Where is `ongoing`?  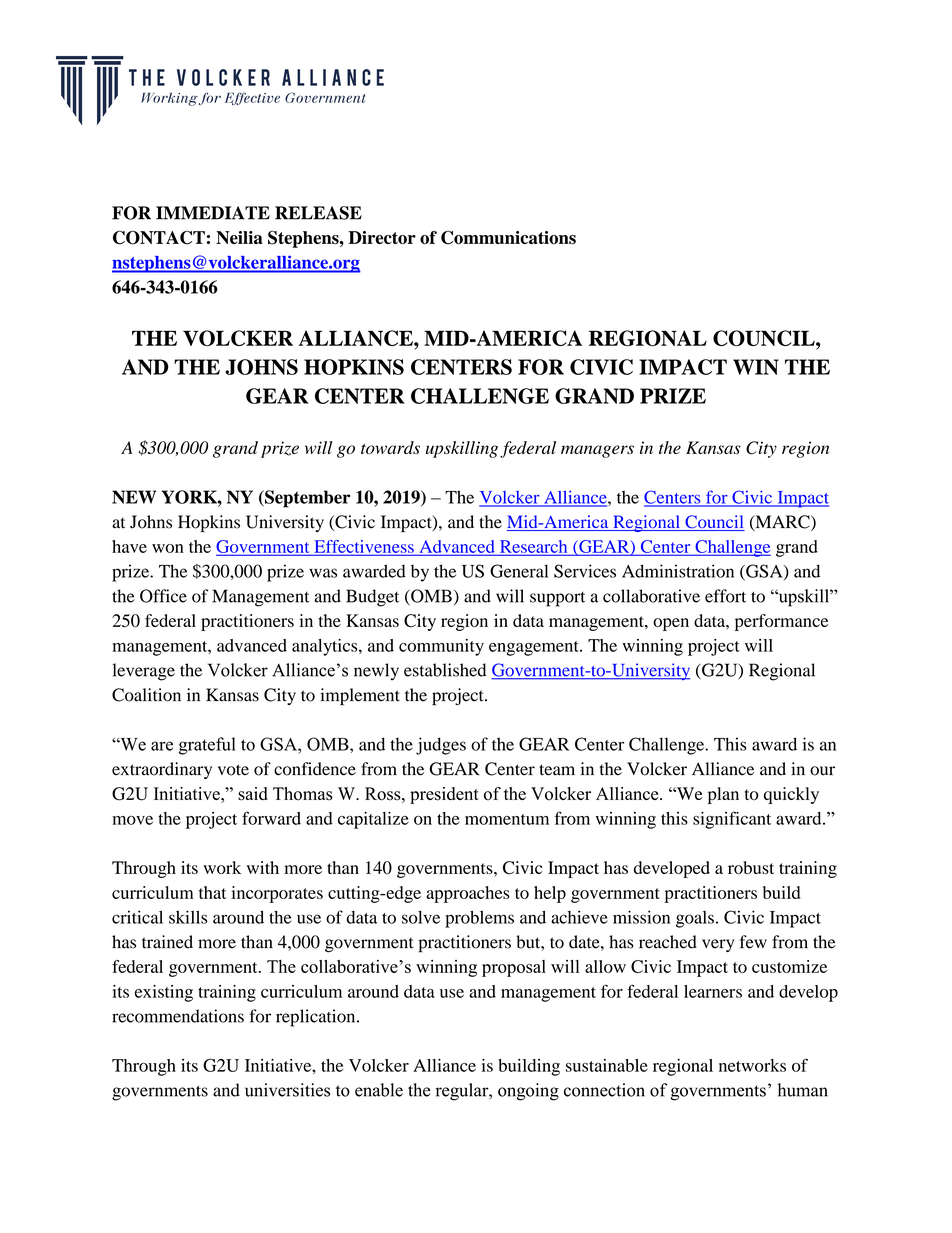
ongoing is located at coordinates (528, 1092).
